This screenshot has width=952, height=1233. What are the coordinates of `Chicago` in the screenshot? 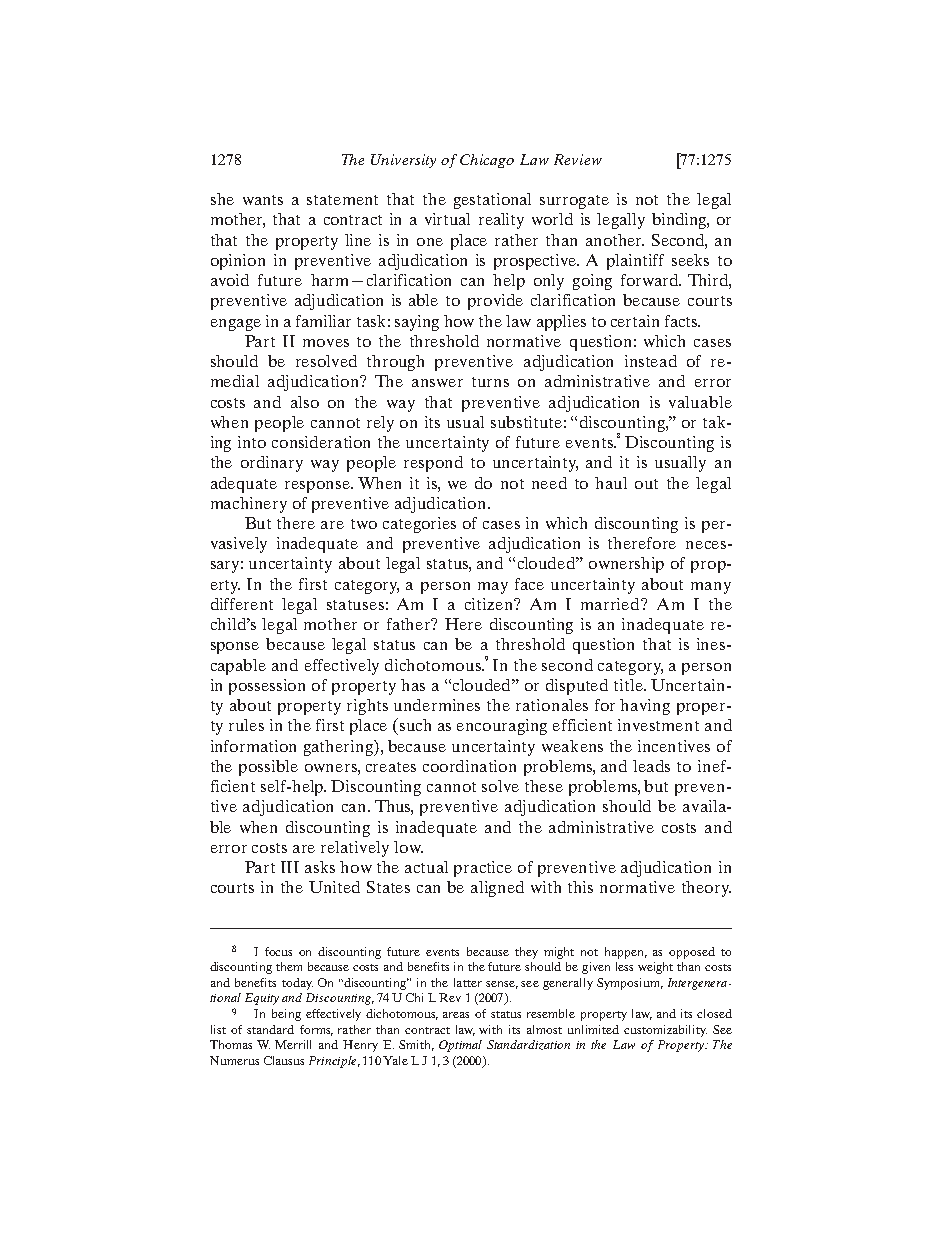 It's located at (487, 161).
